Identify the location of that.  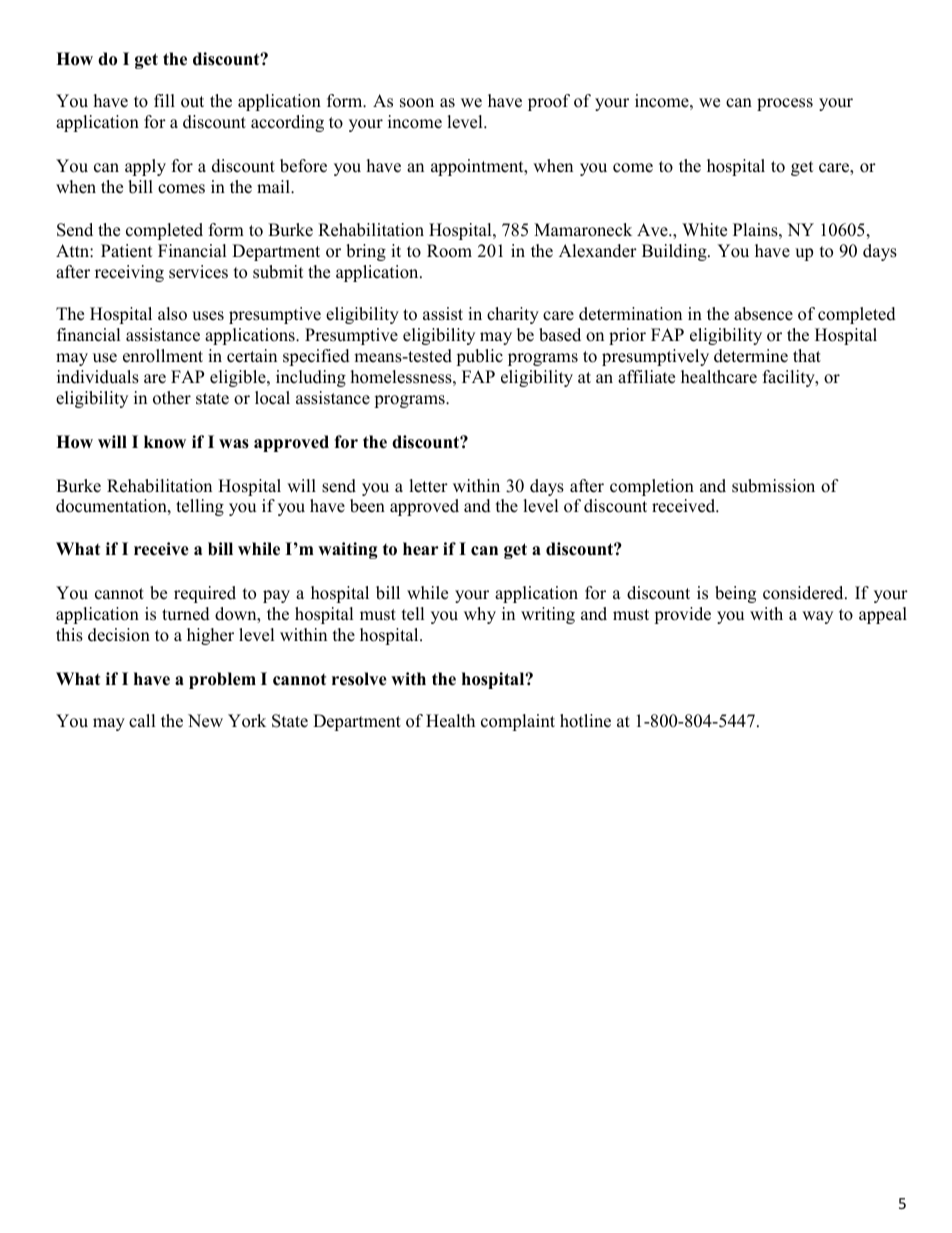
(807, 355).
